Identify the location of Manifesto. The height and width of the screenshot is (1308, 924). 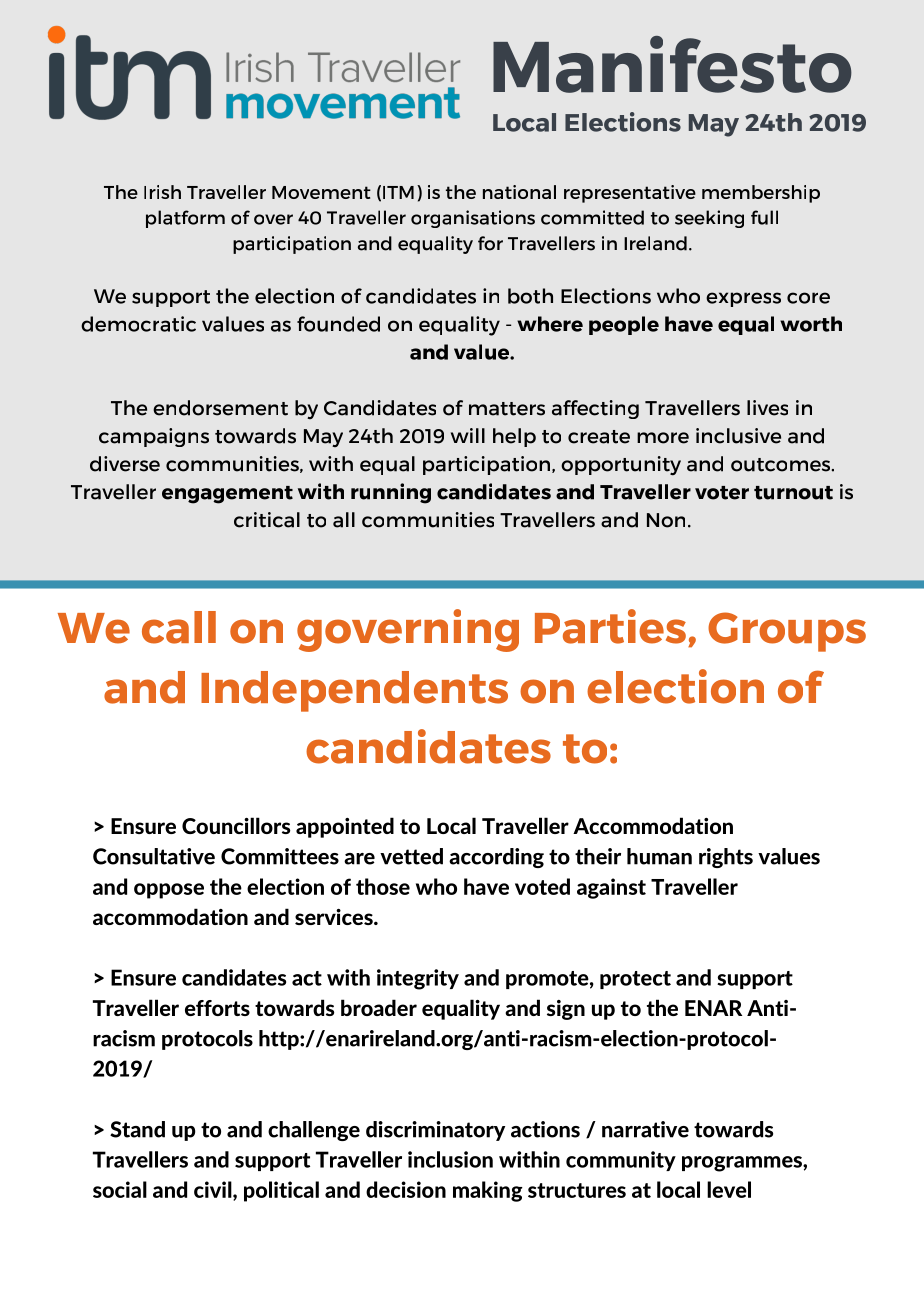
(672, 64).
